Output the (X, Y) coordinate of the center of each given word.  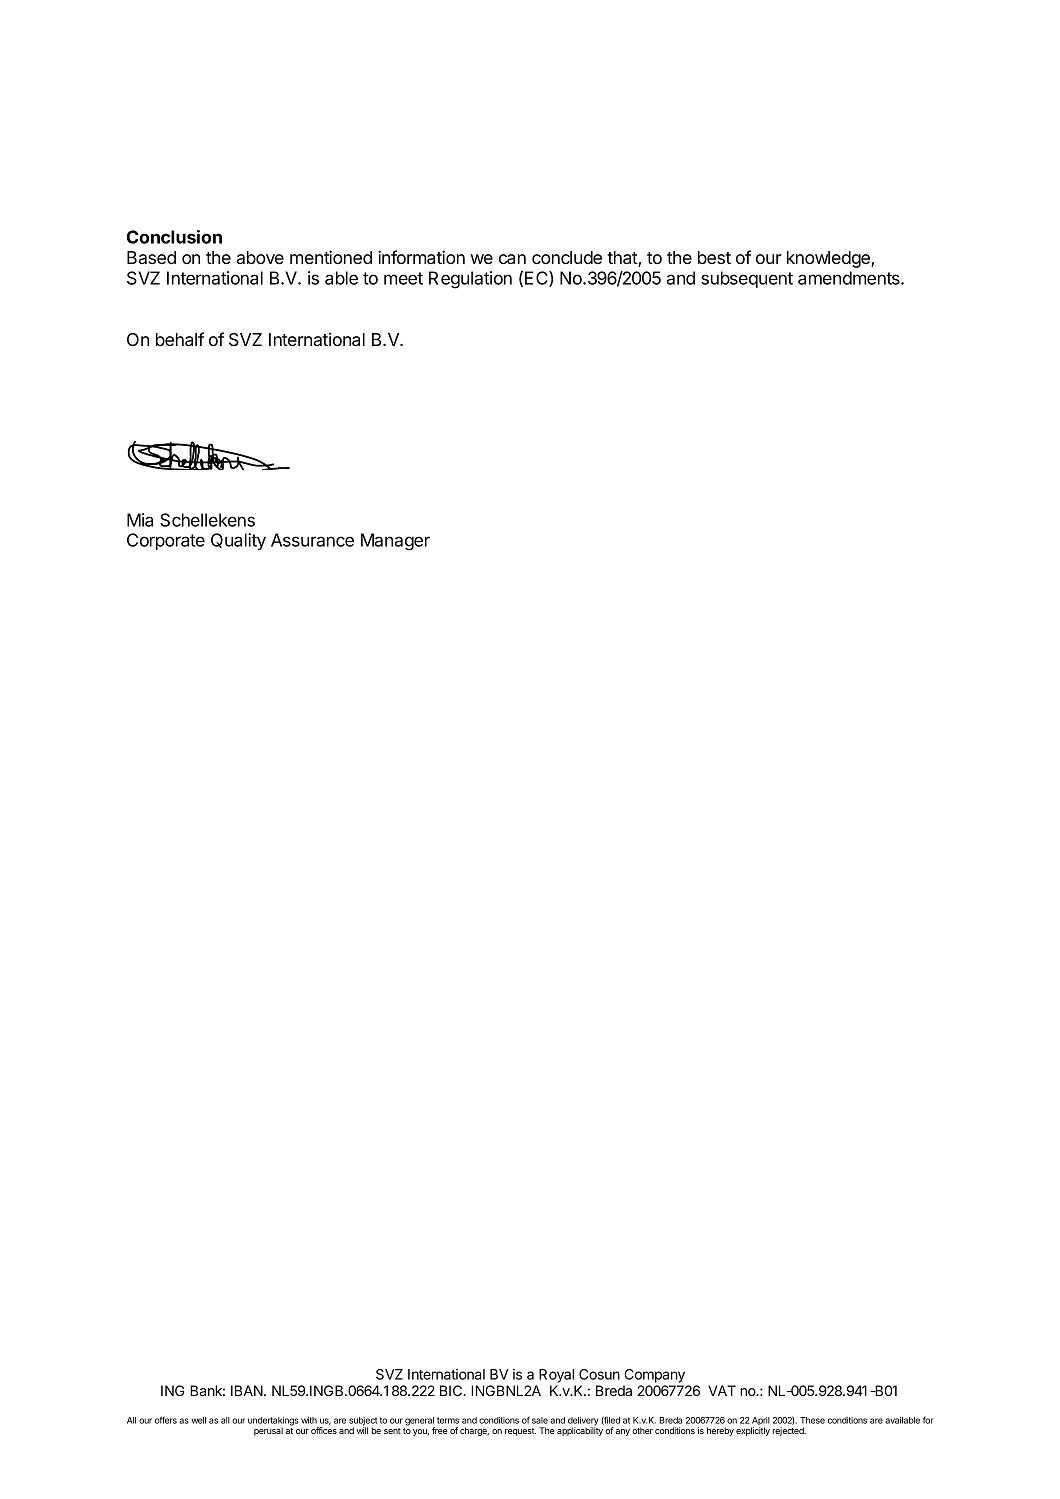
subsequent (747, 279)
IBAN (248, 1390)
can (512, 259)
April (760, 1422)
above (260, 257)
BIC (452, 1390)
